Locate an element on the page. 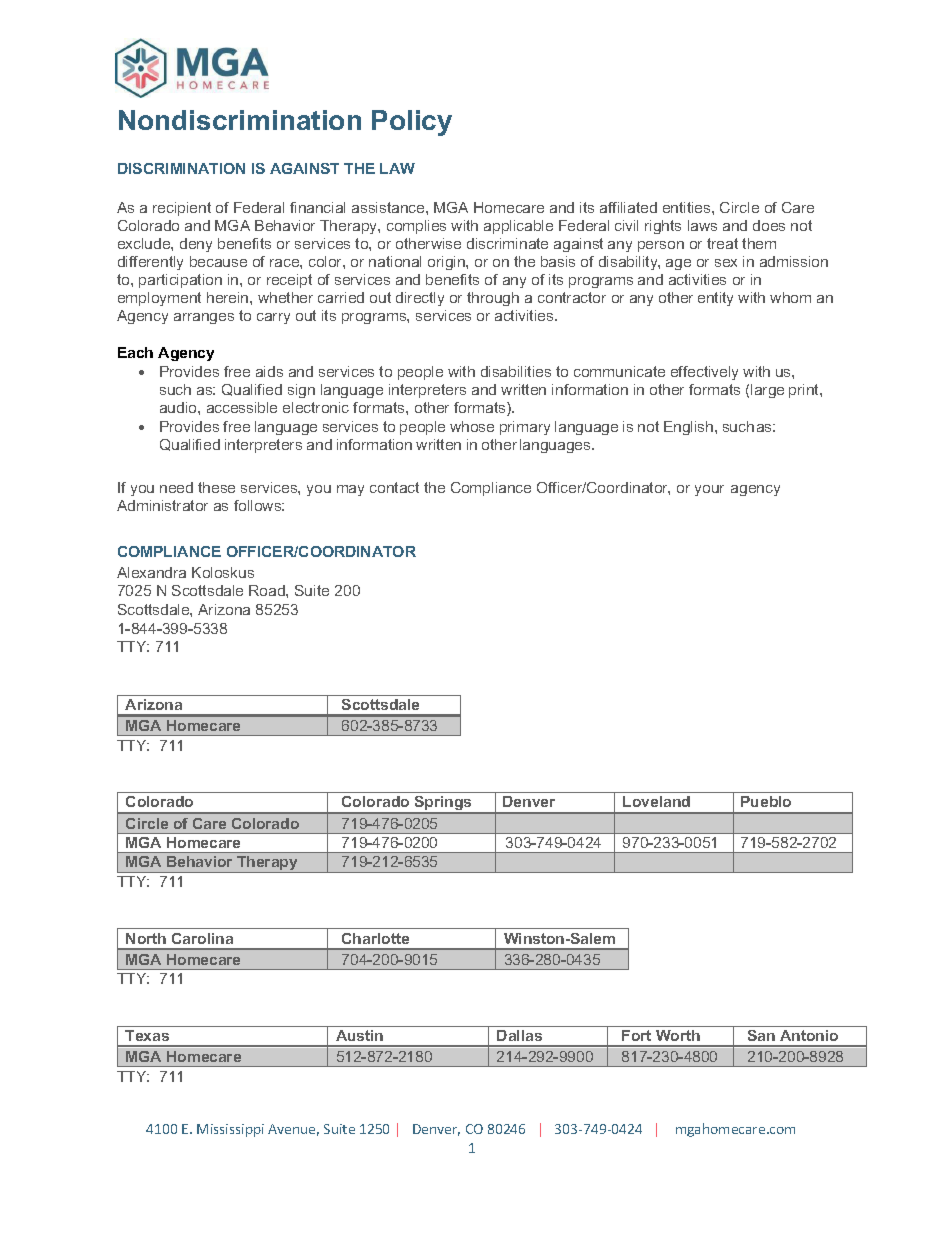  Policy is located at coordinates (412, 123).
